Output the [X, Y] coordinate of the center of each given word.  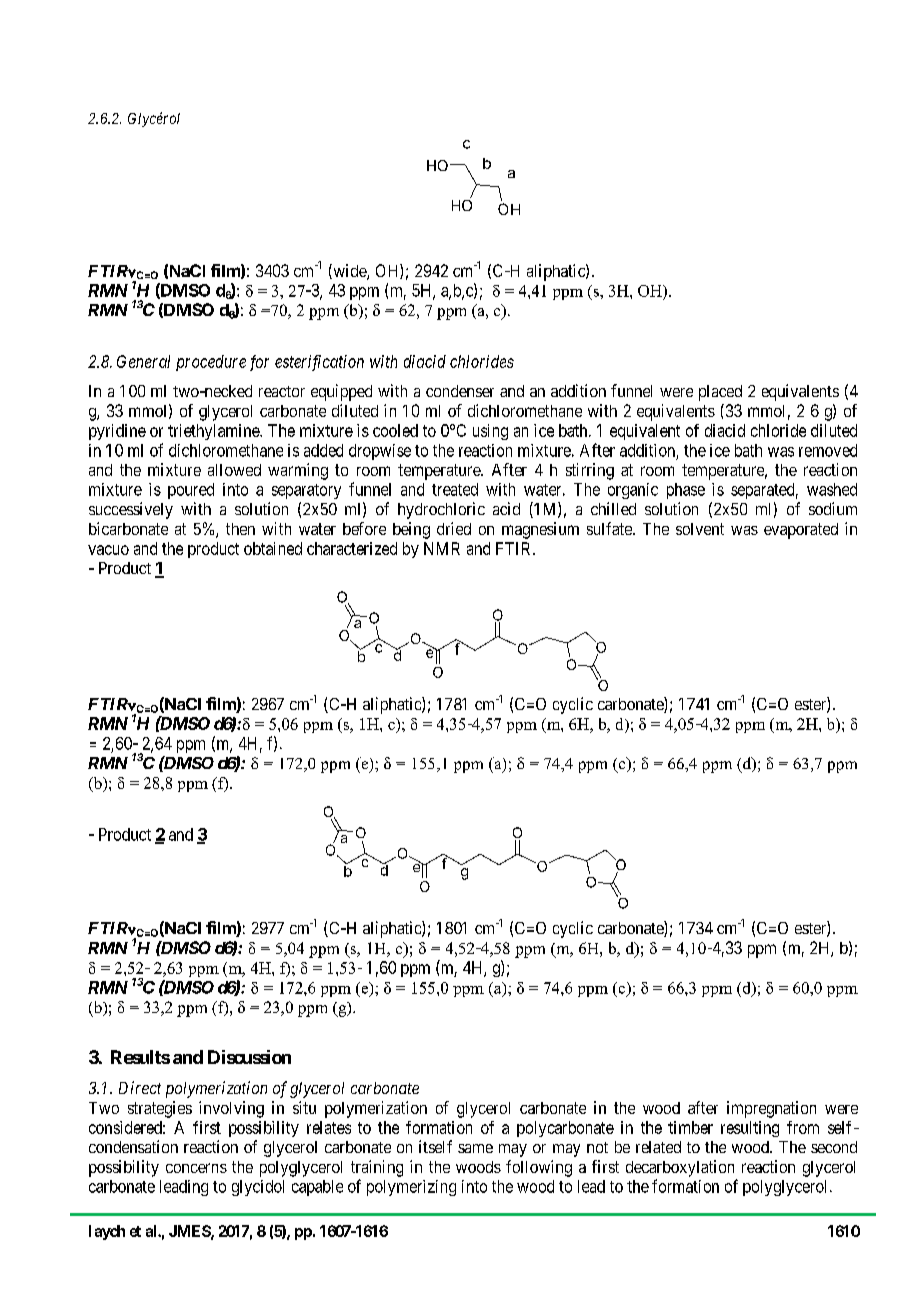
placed [720, 393]
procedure [211, 363]
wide [349, 272]
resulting [750, 1129]
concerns [196, 1168]
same [475, 1148]
